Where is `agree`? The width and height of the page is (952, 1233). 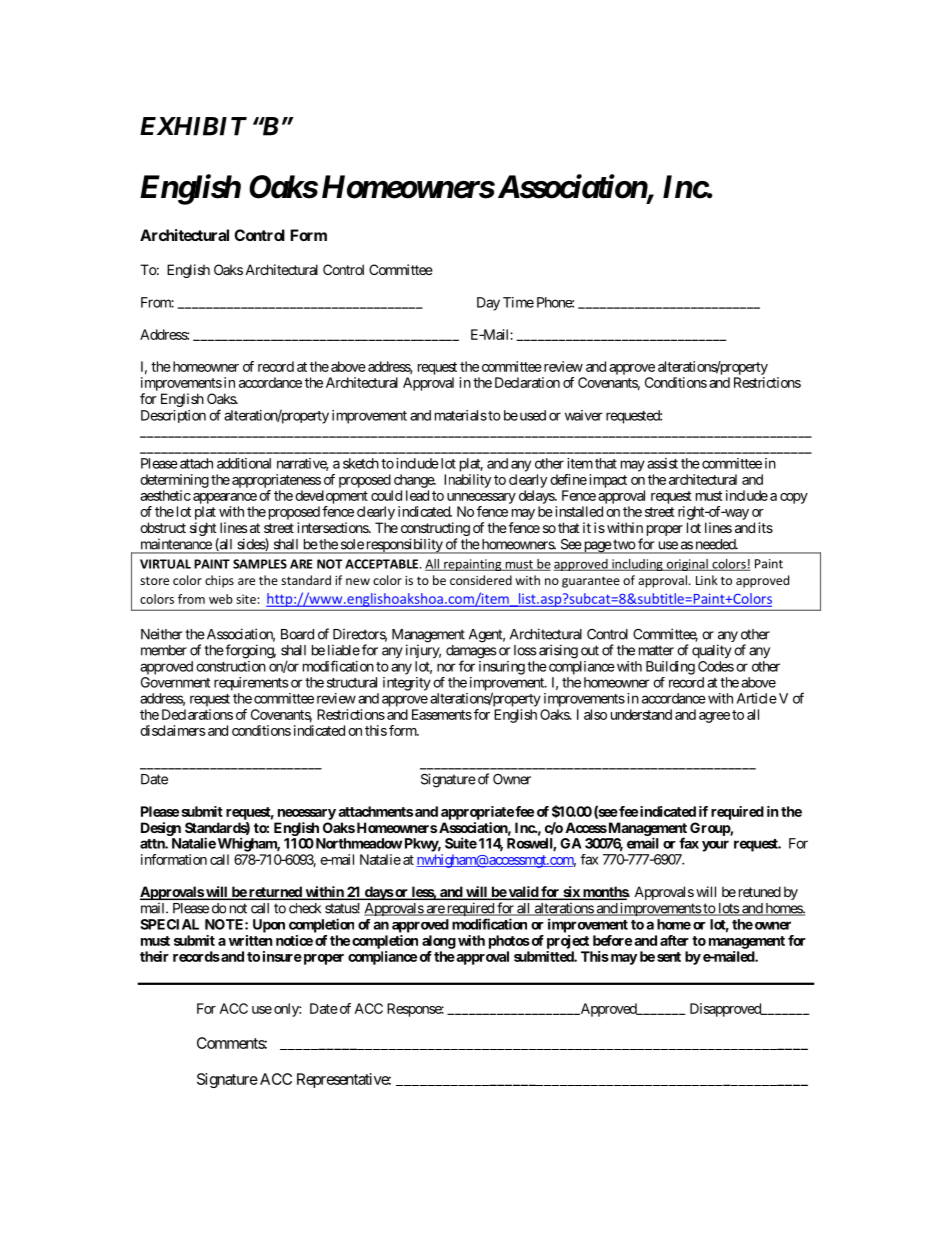
agree is located at coordinates (714, 717).
